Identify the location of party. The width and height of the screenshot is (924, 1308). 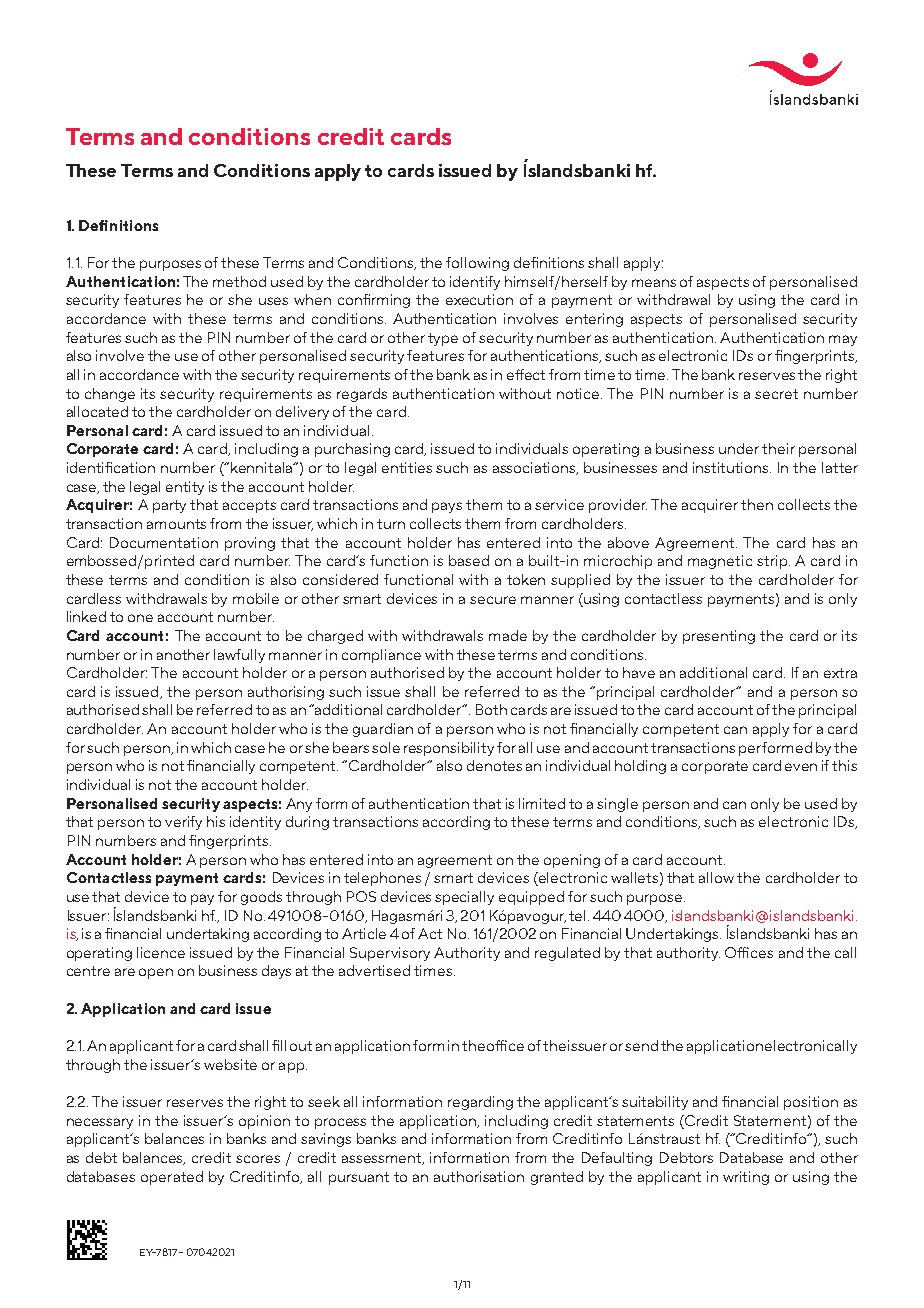
(169, 506).
